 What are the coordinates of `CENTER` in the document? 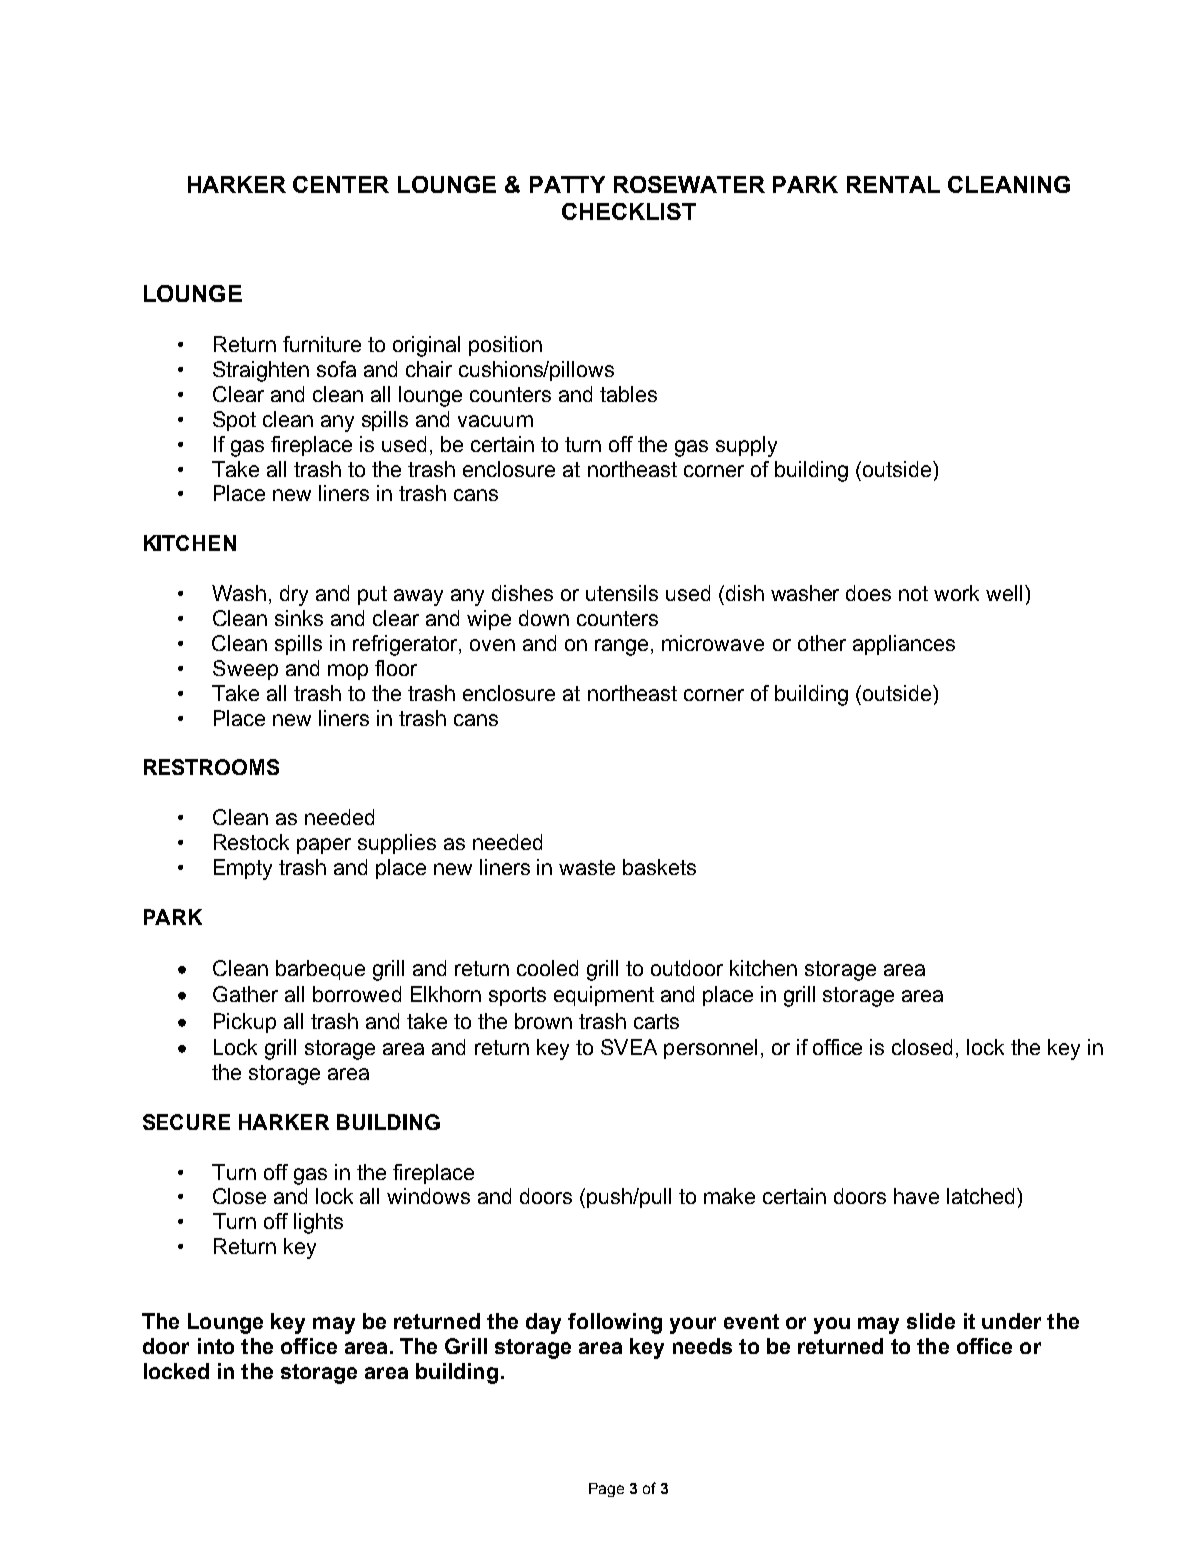 It's located at (341, 184).
